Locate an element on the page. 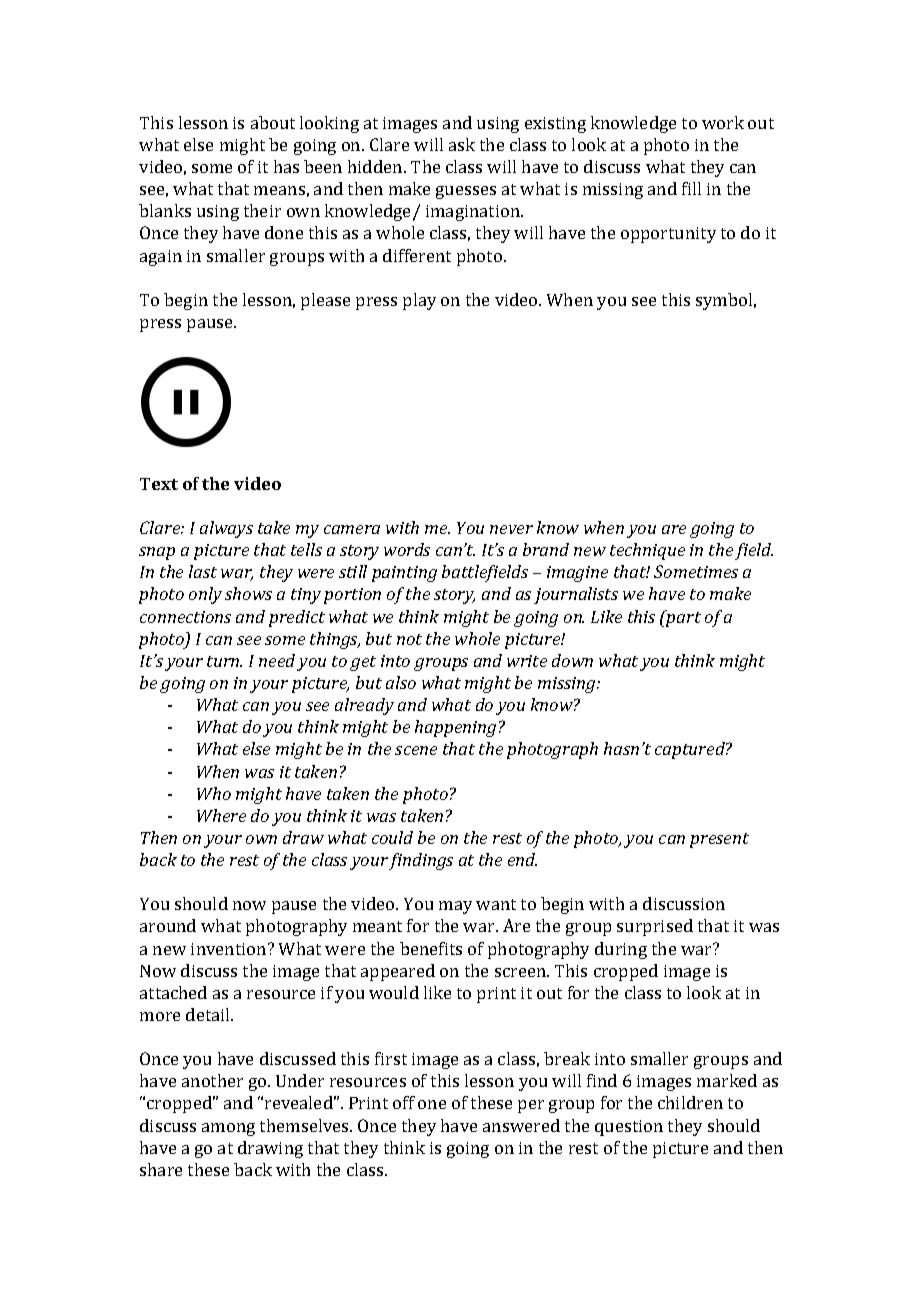 The image size is (924, 1308). technique is located at coordinates (647, 551).
